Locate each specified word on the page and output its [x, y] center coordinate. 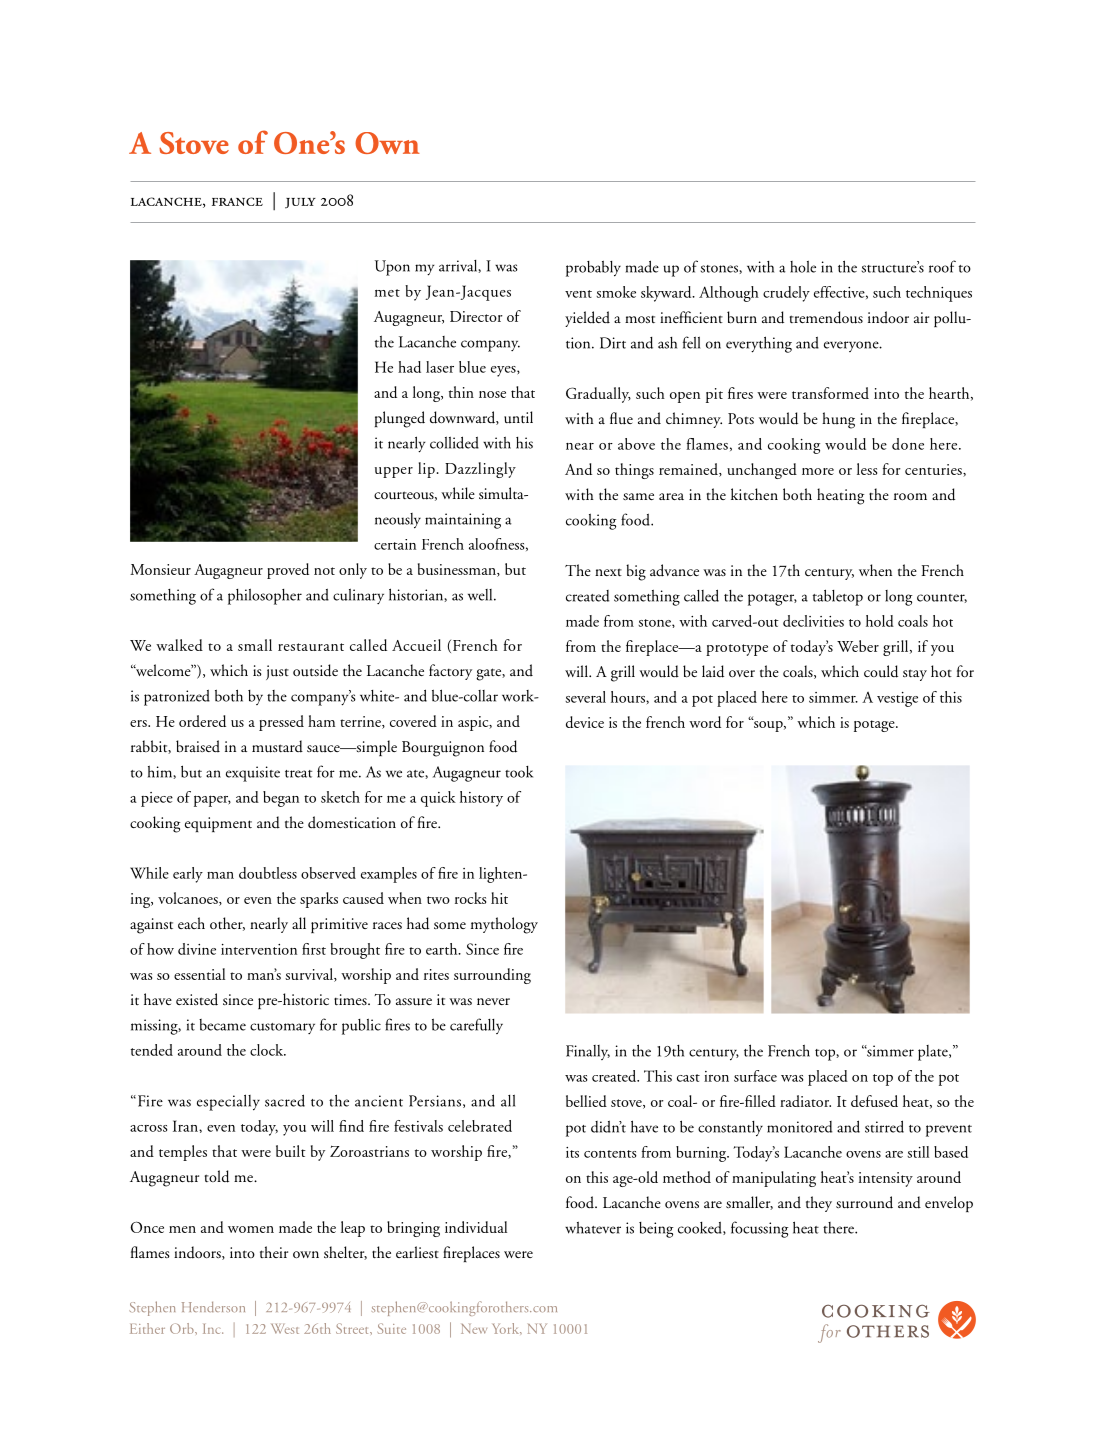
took [519, 772]
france [237, 201]
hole [803, 267]
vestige [897, 699]
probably [593, 268]
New [474, 1329]
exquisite [253, 774]
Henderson [213, 1307]
